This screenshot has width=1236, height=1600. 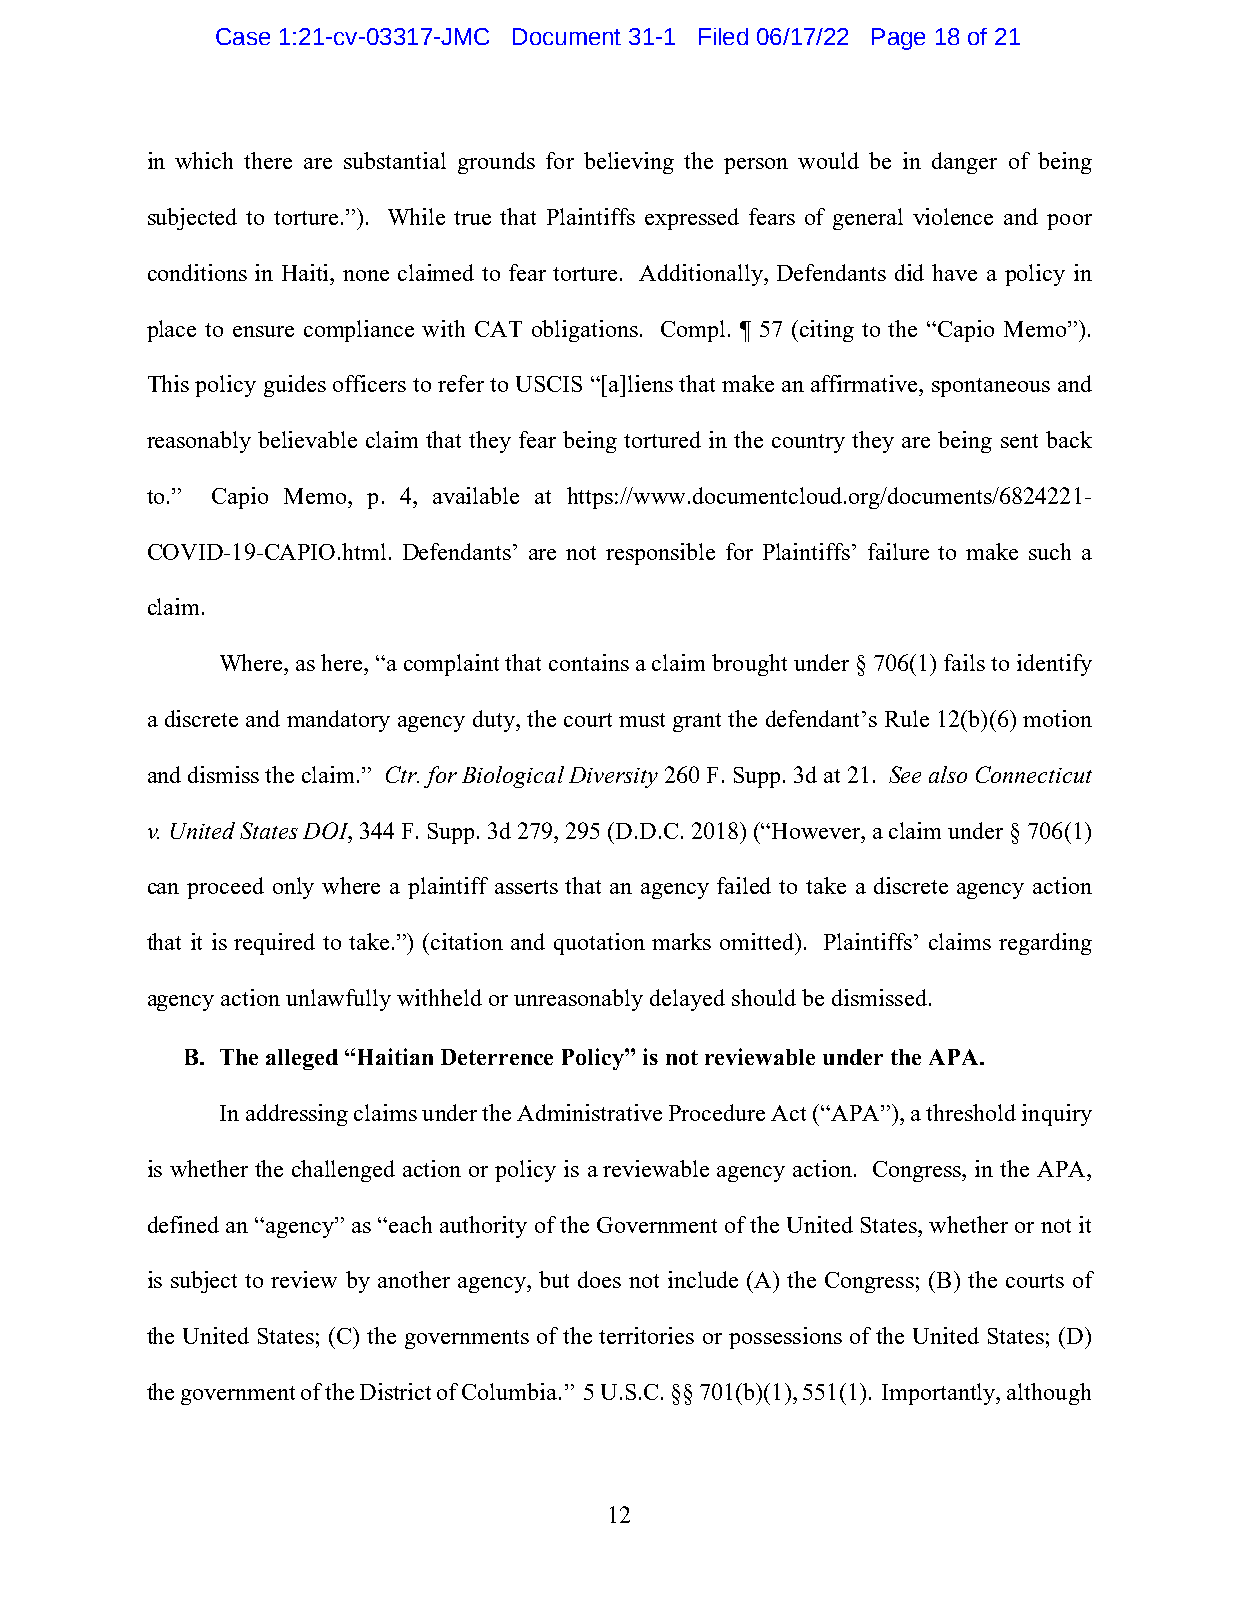 I want to click on DOI, so click(x=327, y=831).
